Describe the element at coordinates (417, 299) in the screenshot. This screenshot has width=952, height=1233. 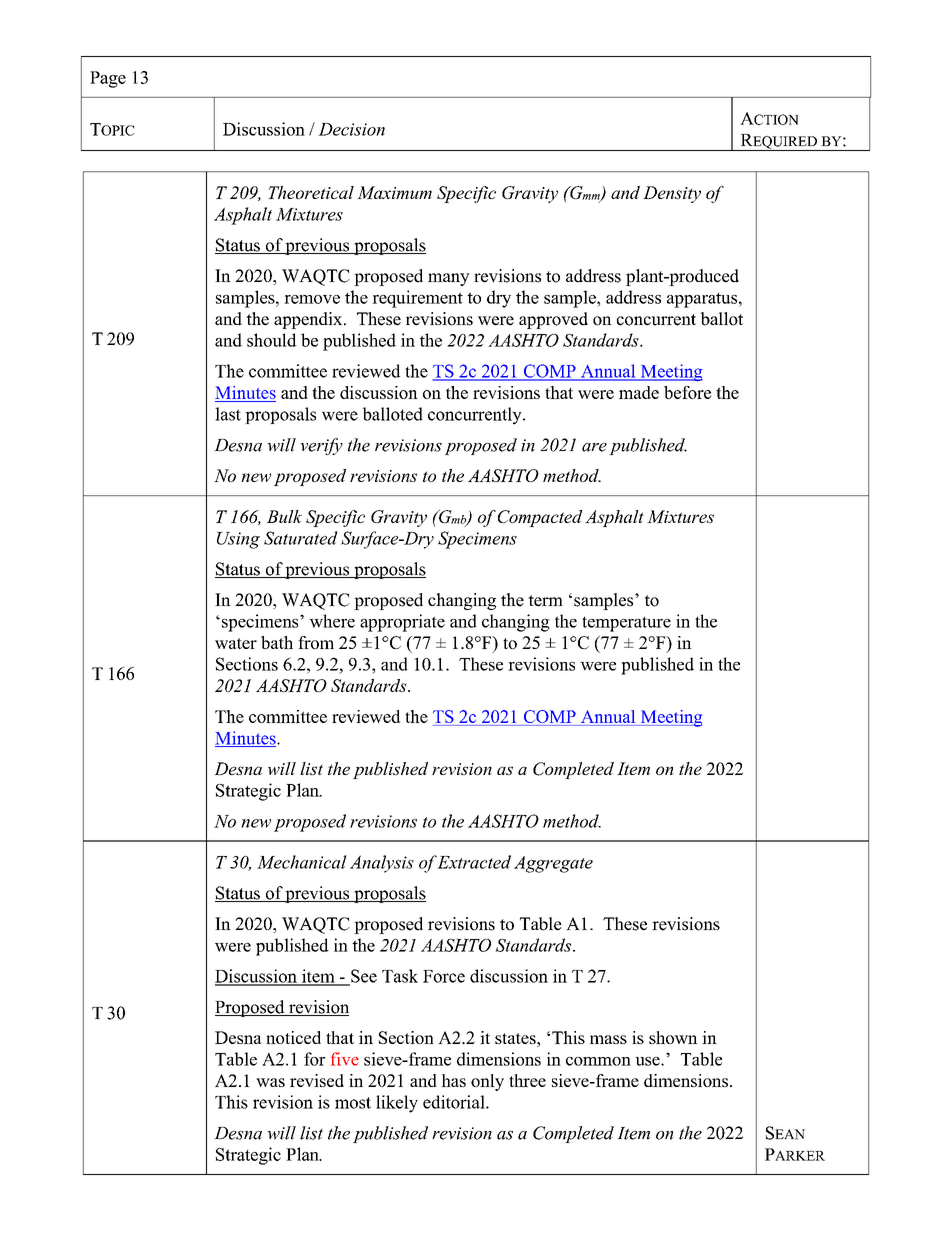
I see `requirement` at that location.
